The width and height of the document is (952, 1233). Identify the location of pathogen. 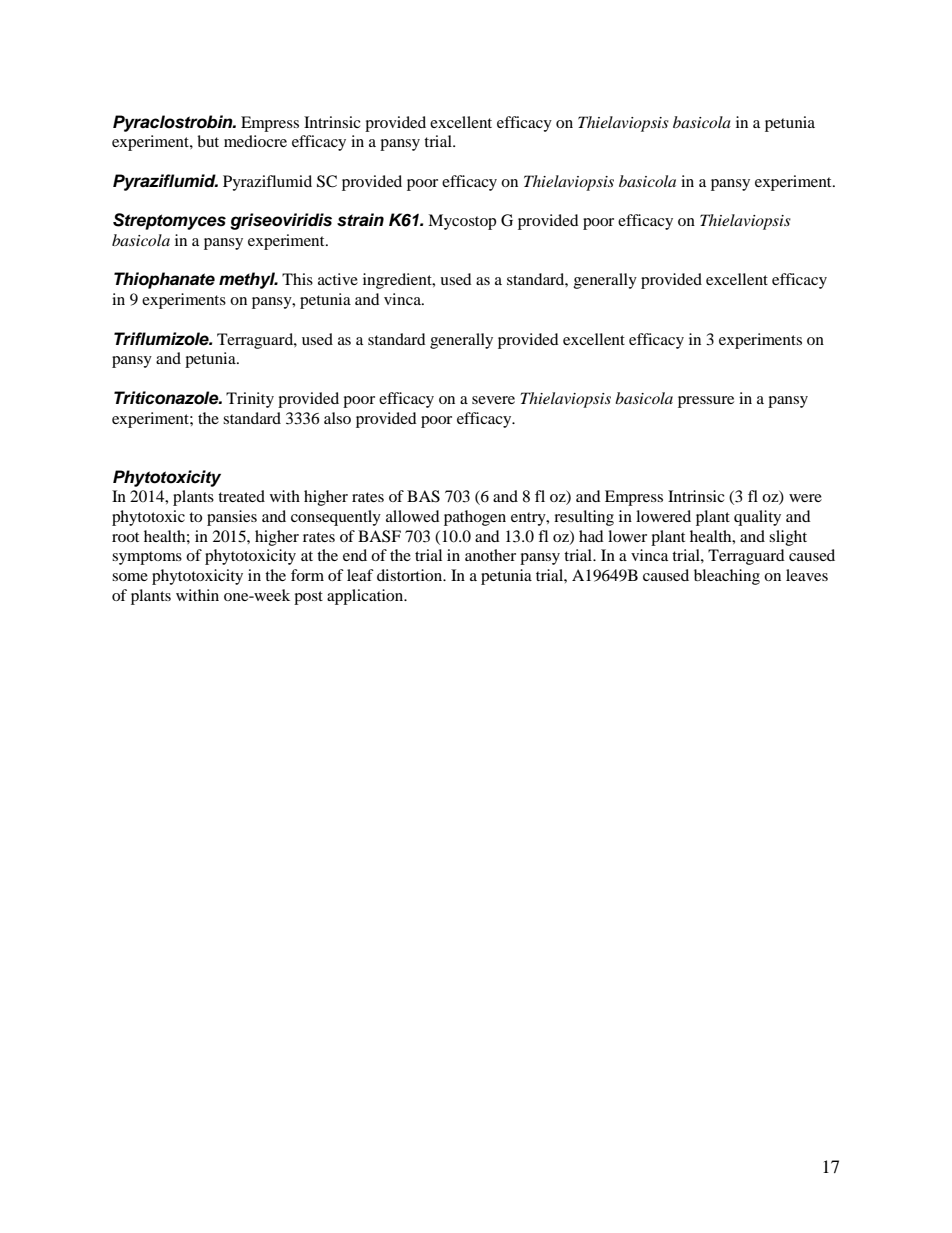
(475, 518).
